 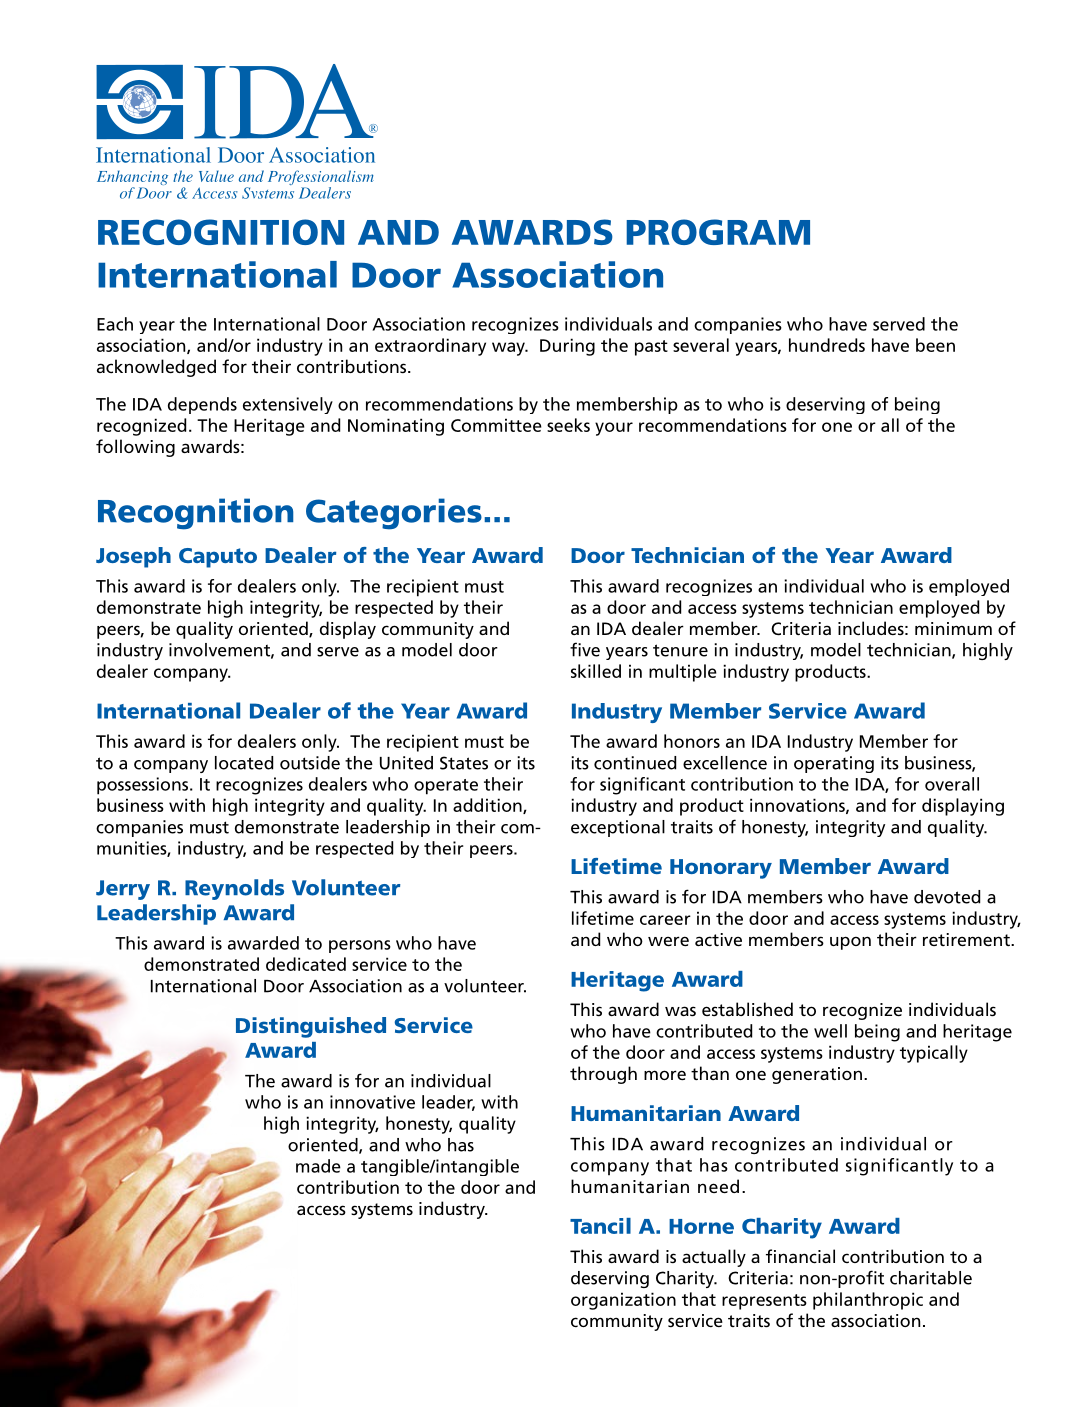 What do you see at coordinates (464, 763) in the screenshot?
I see `States` at bounding box center [464, 763].
